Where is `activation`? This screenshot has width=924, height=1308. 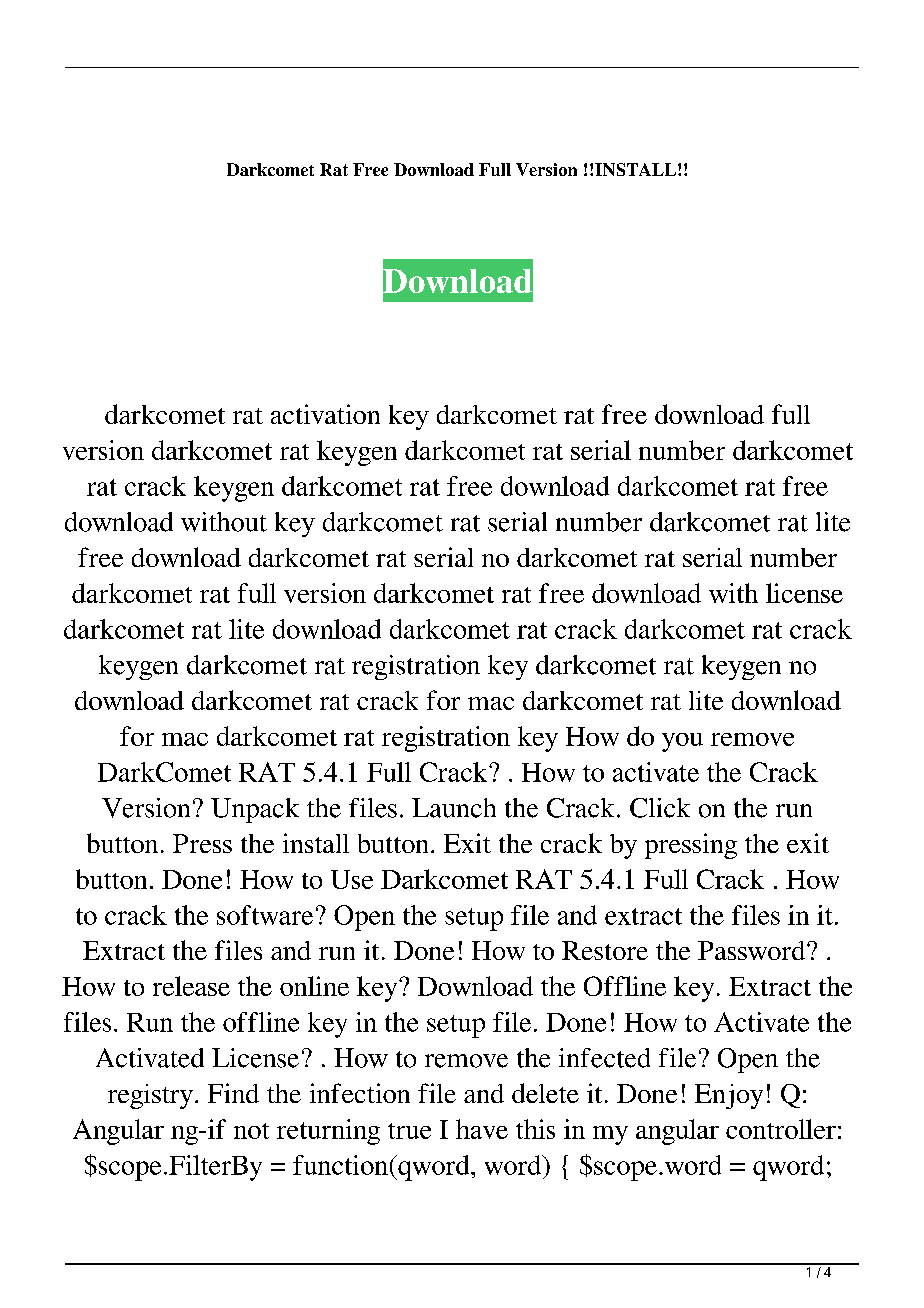 activation is located at coordinates (325, 414).
